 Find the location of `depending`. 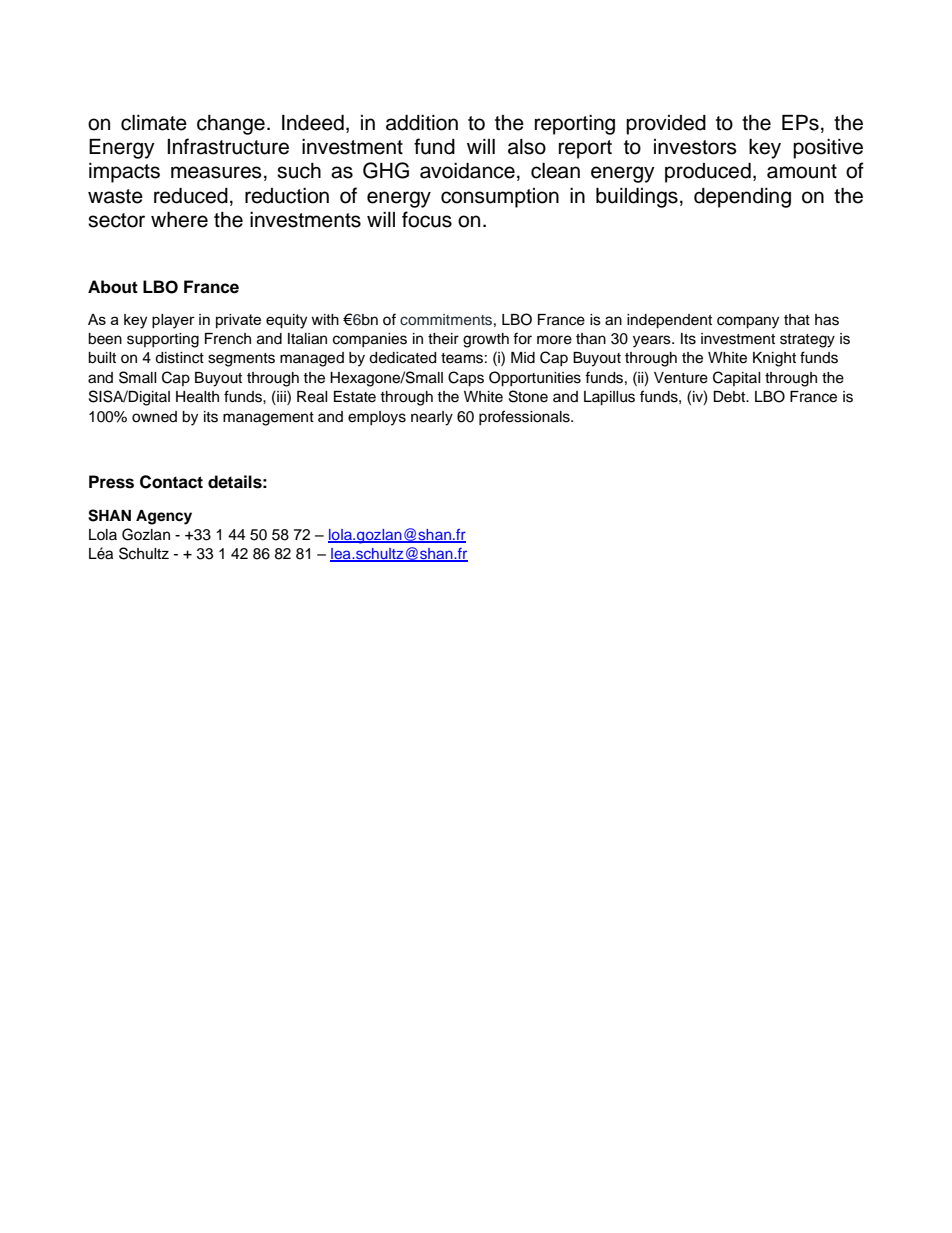

depending is located at coordinates (742, 198).
